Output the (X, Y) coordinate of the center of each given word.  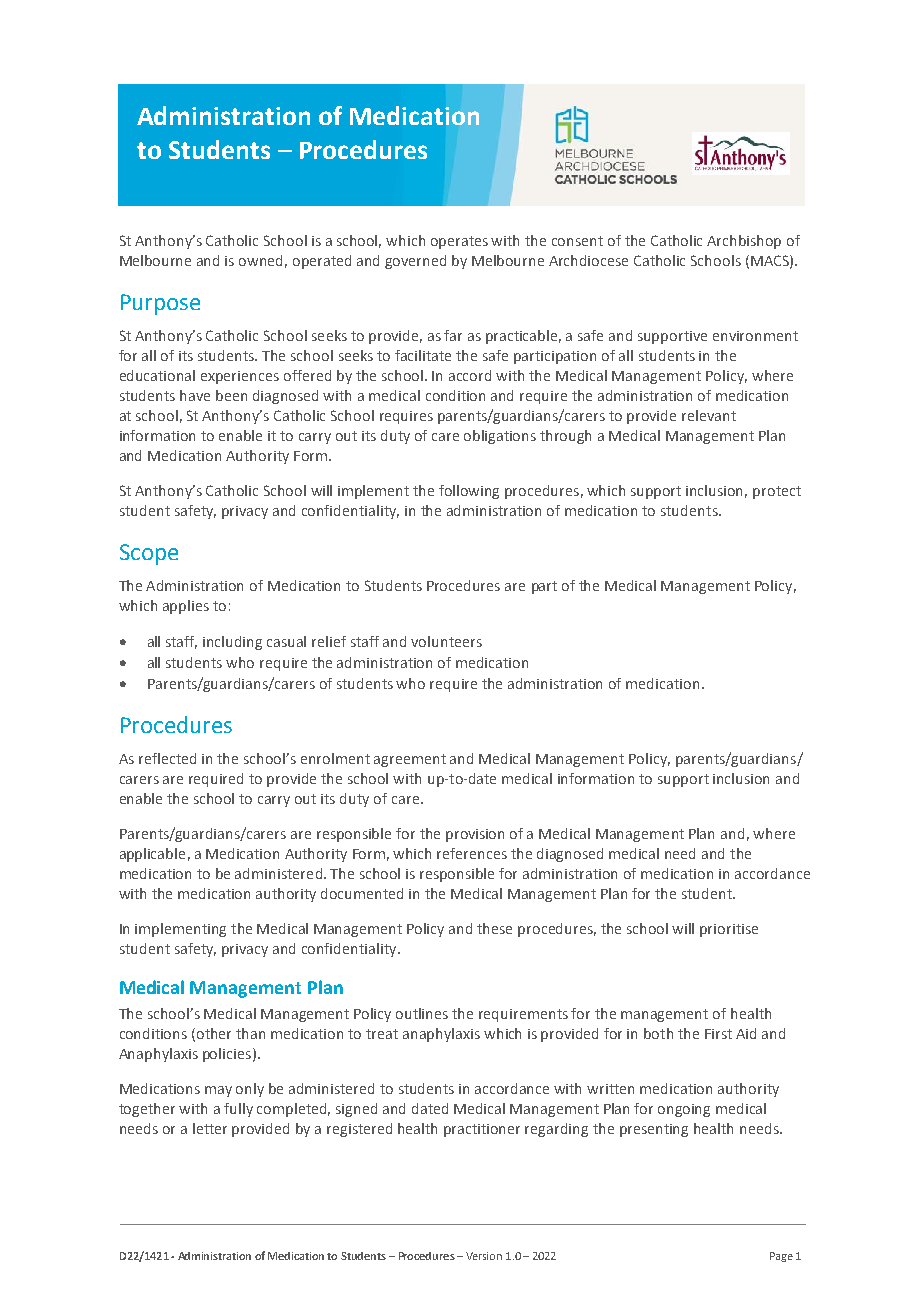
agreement (410, 760)
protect (777, 492)
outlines (422, 1013)
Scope (149, 554)
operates (459, 242)
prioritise (729, 930)
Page (781, 1257)
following (469, 492)
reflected (167, 758)
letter (210, 1128)
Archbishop (744, 242)
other (214, 1033)
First (718, 1034)
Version (484, 1256)
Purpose (160, 304)
